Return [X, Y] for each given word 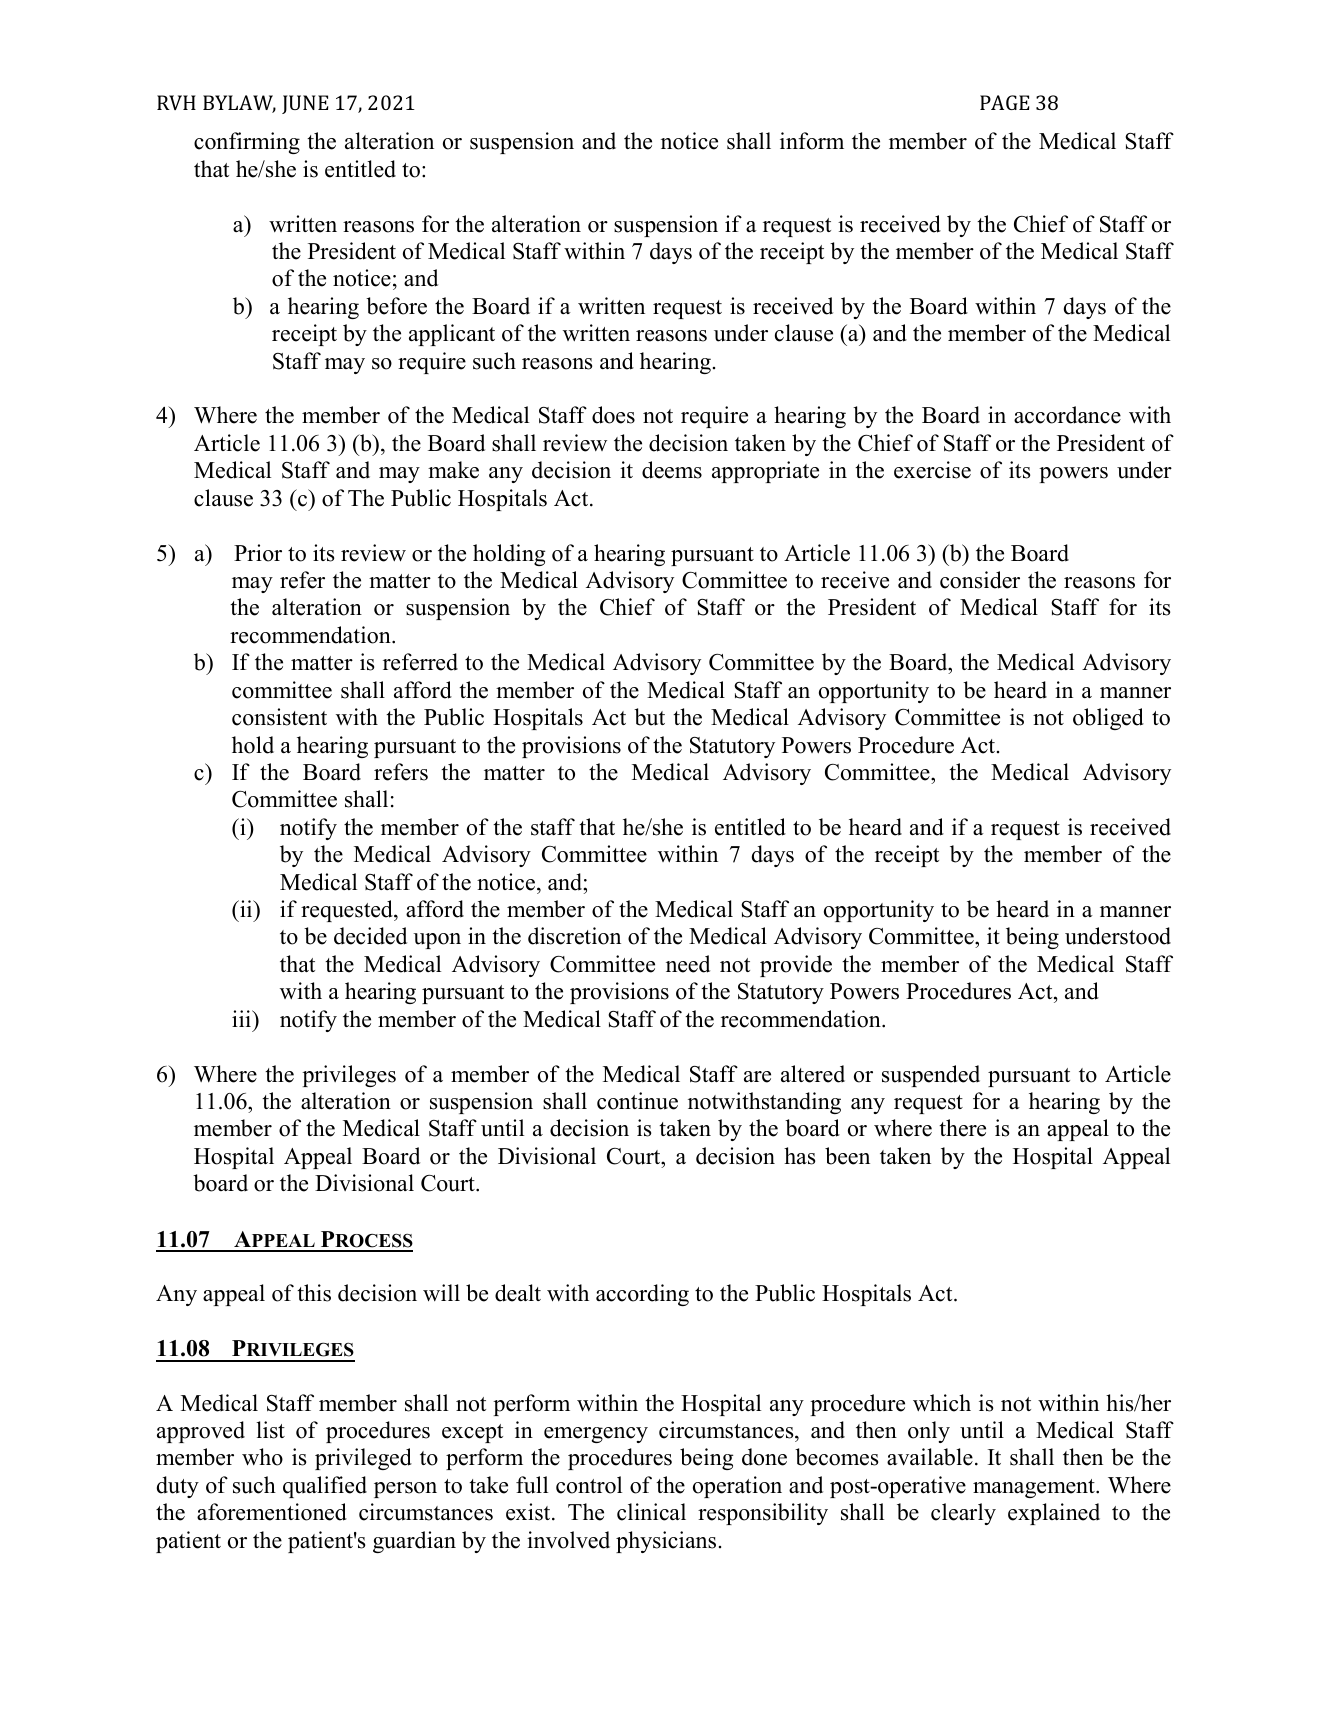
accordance [1067, 415]
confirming [247, 143]
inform [812, 141]
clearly [963, 1514]
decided [370, 936]
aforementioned [272, 1512]
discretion [574, 936]
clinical [651, 1512]
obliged [1108, 719]
